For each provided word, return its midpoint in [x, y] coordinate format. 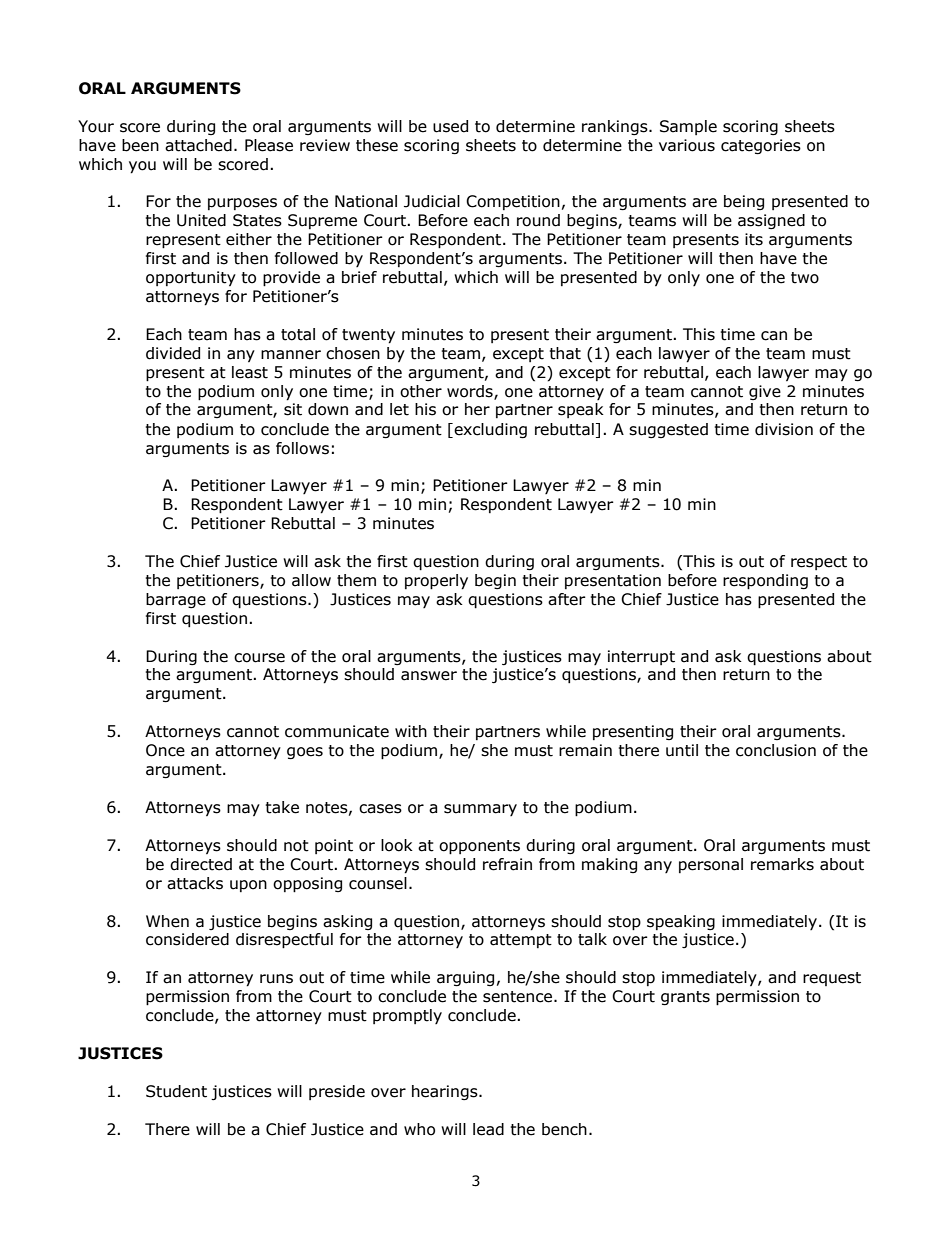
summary [480, 810]
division [784, 429]
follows [302, 448]
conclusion [776, 750]
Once [165, 750]
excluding [489, 430]
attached [198, 145]
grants [685, 998]
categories [761, 146]
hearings [446, 1092]
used [450, 126]
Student [176, 1091]
